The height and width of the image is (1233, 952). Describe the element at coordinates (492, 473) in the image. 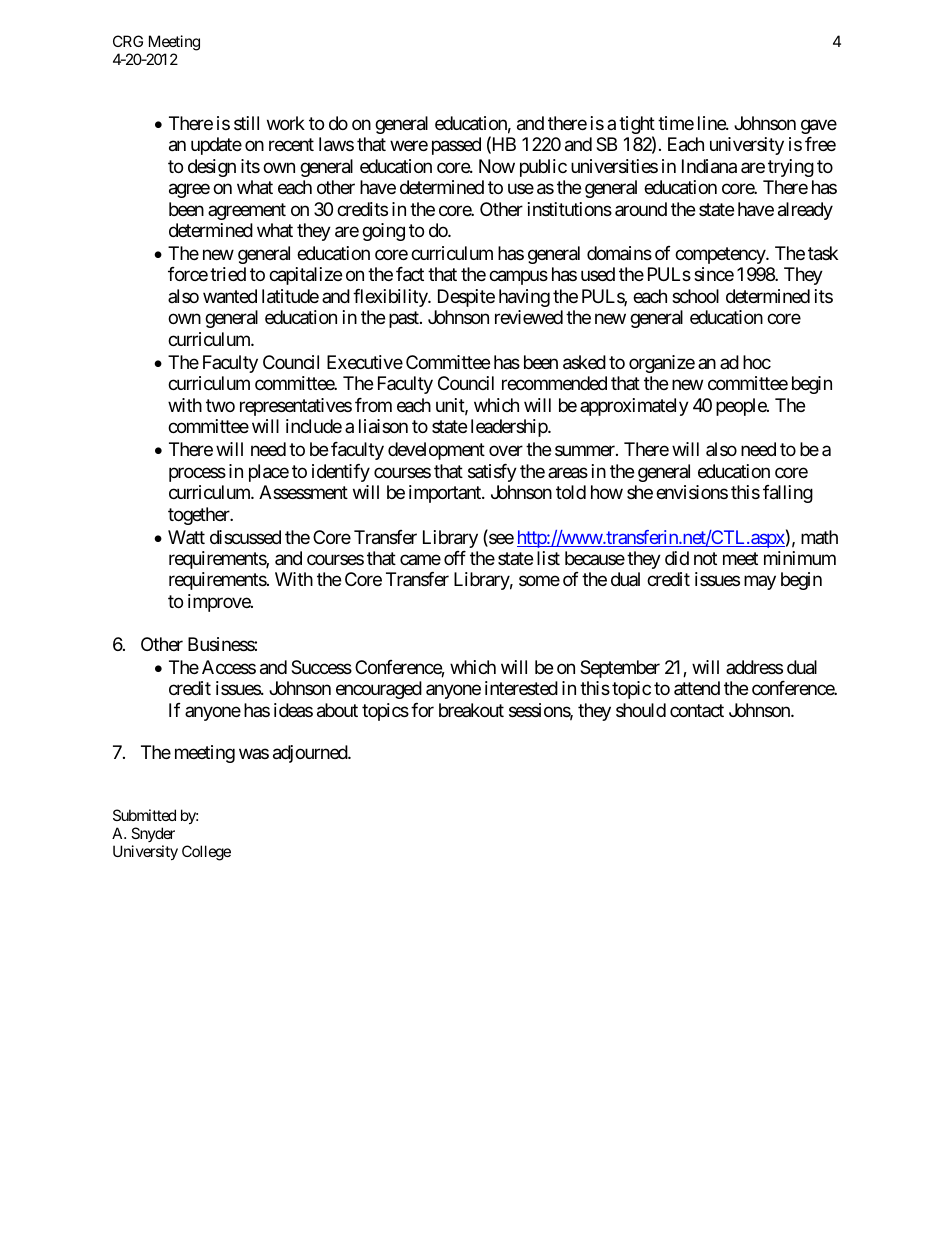

I see `satisfy` at that location.
